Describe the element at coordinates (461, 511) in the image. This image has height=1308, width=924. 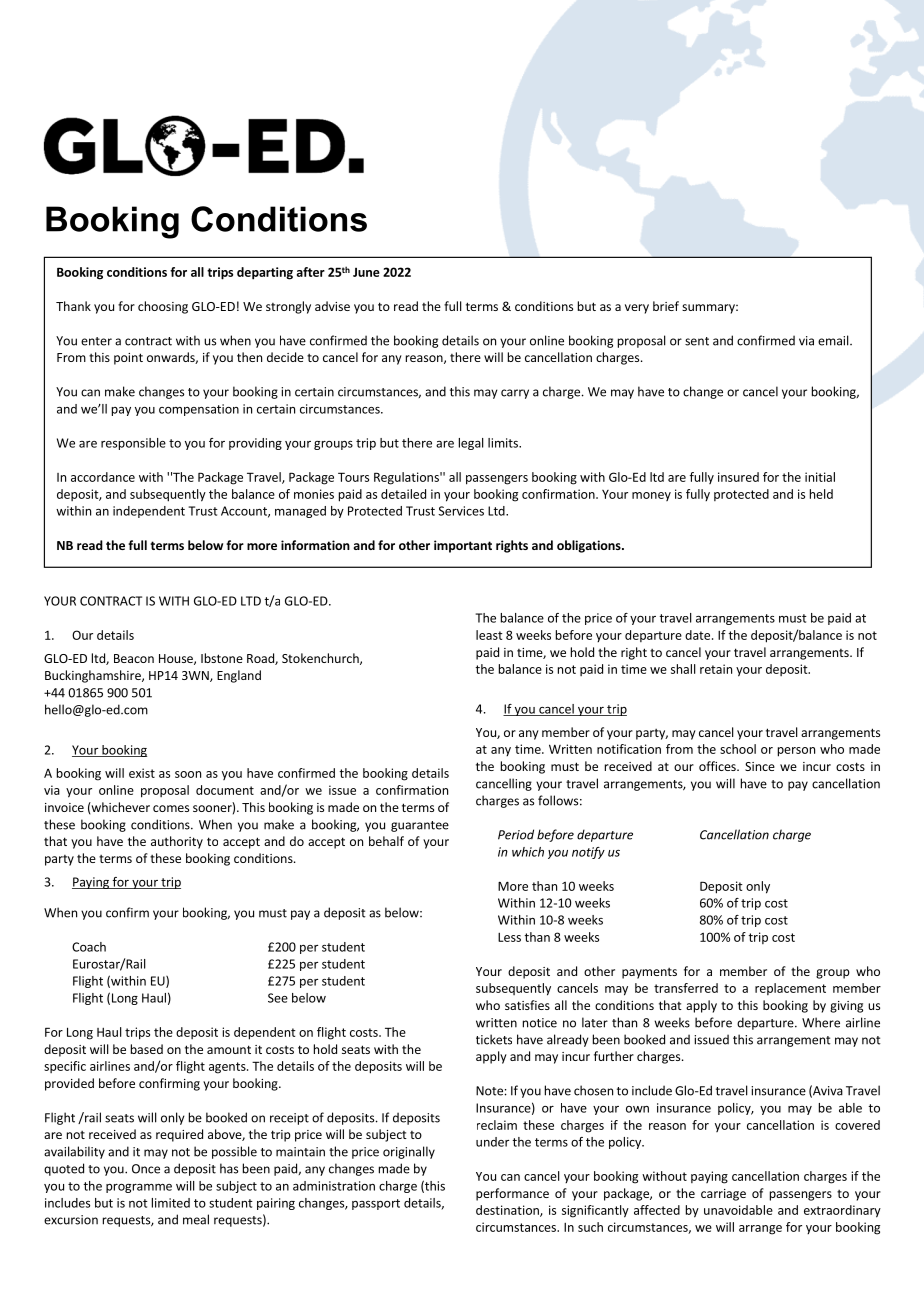
I see `Services` at that location.
